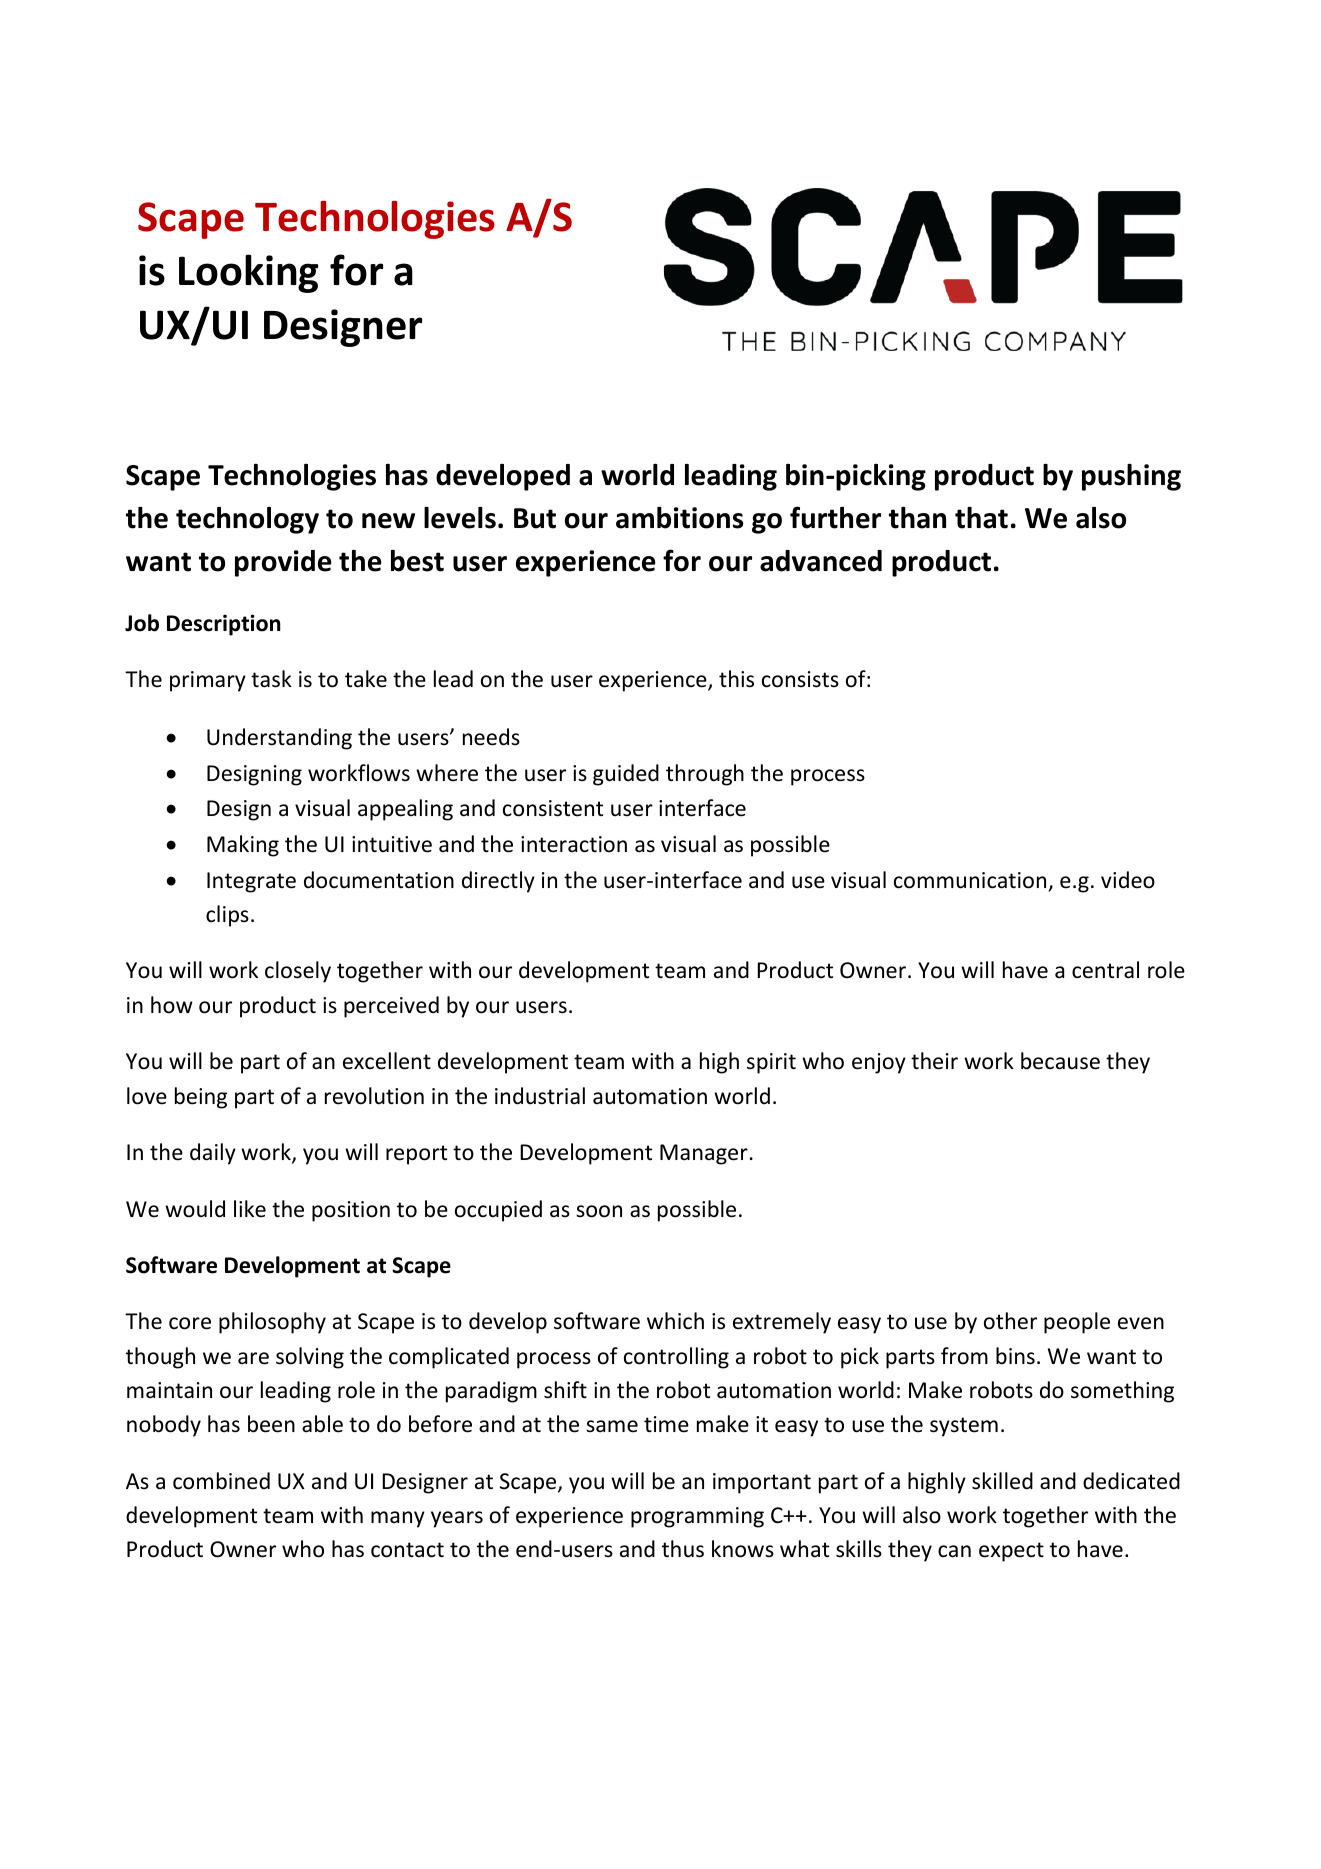 This page has width=1321, height=1869. What do you see at coordinates (981, 518) in the page?
I see `that` at bounding box center [981, 518].
